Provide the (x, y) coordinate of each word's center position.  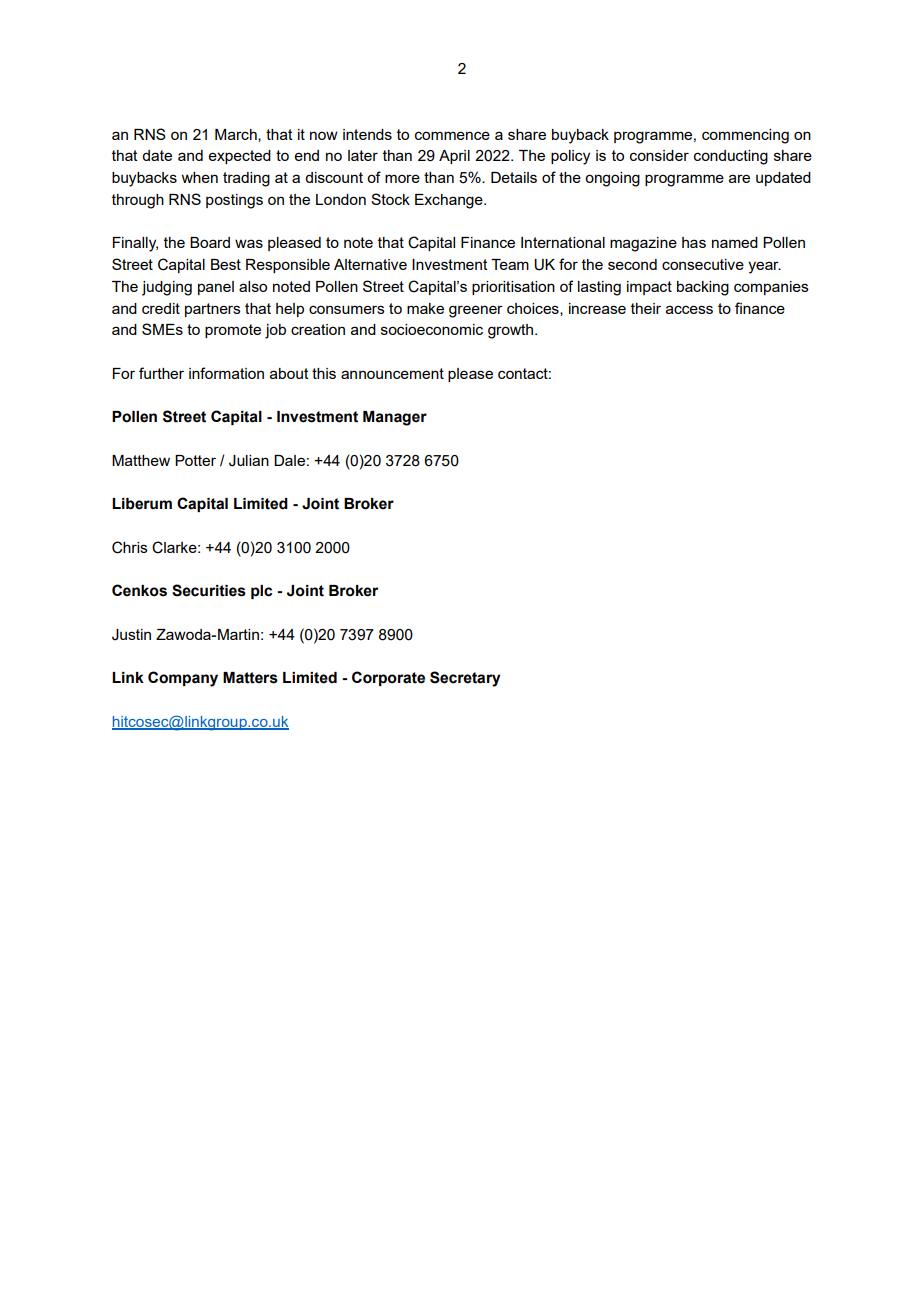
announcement (392, 373)
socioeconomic (432, 329)
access (689, 309)
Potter (195, 460)
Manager (395, 418)
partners (213, 310)
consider (659, 155)
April (454, 157)
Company (183, 679)
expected (240, 157)
